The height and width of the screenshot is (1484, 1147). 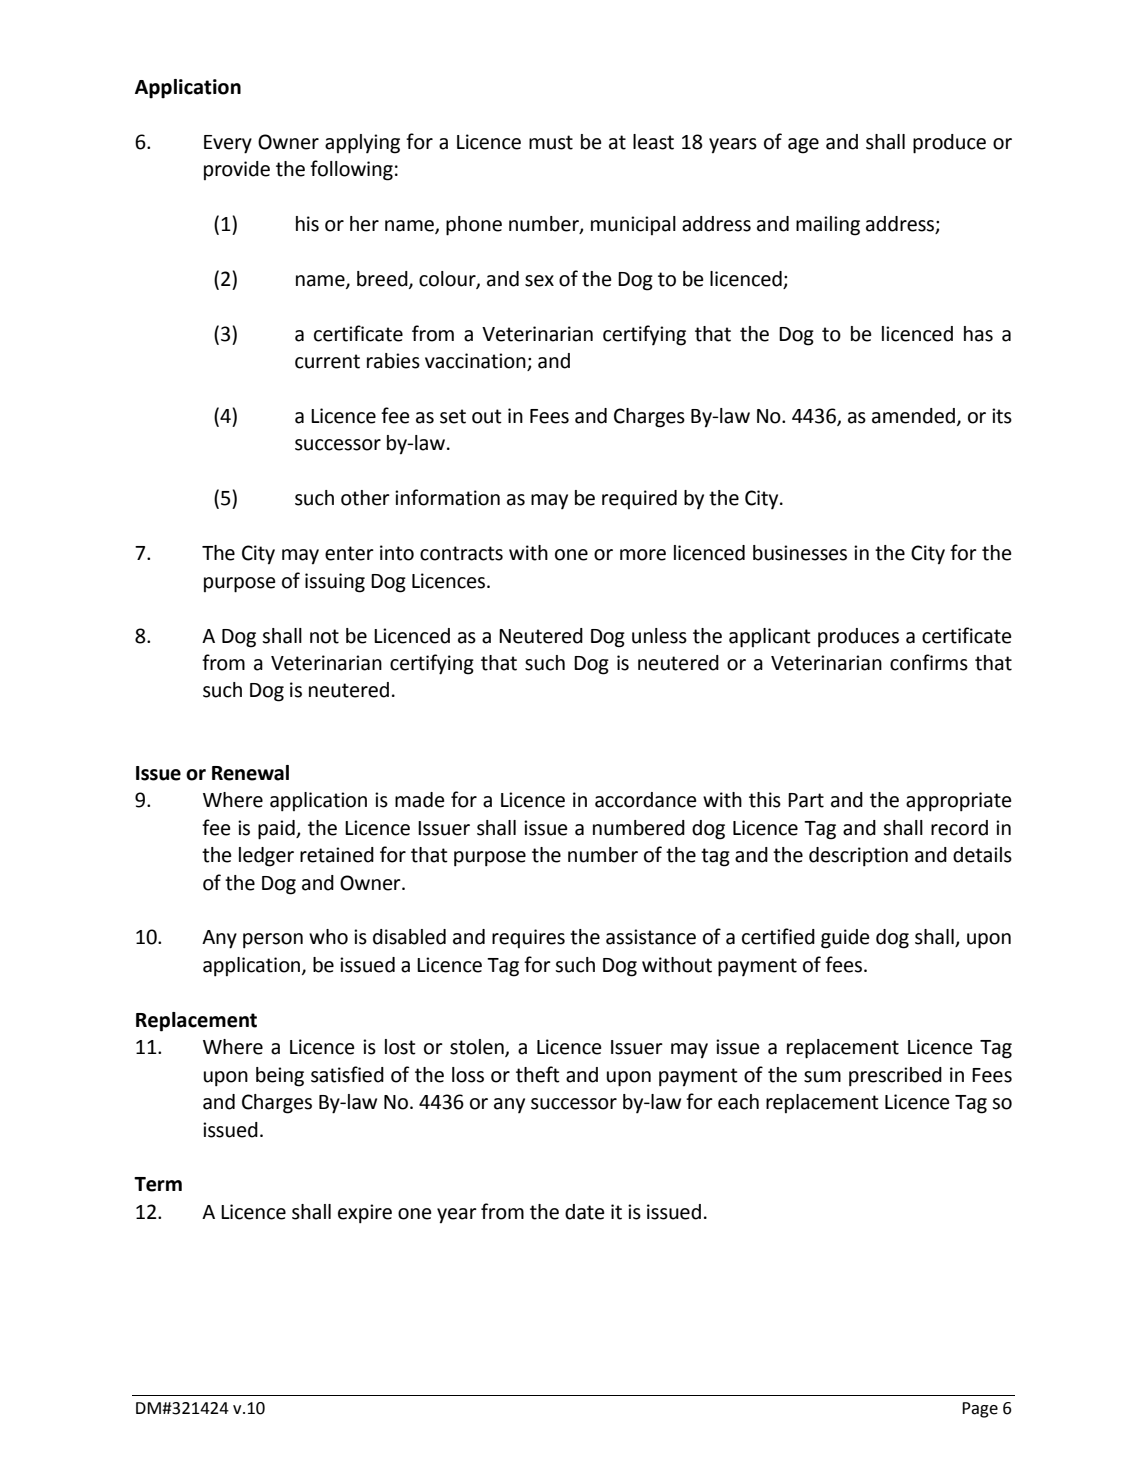 I want to click on Page, so click(x=980, y=1410).
